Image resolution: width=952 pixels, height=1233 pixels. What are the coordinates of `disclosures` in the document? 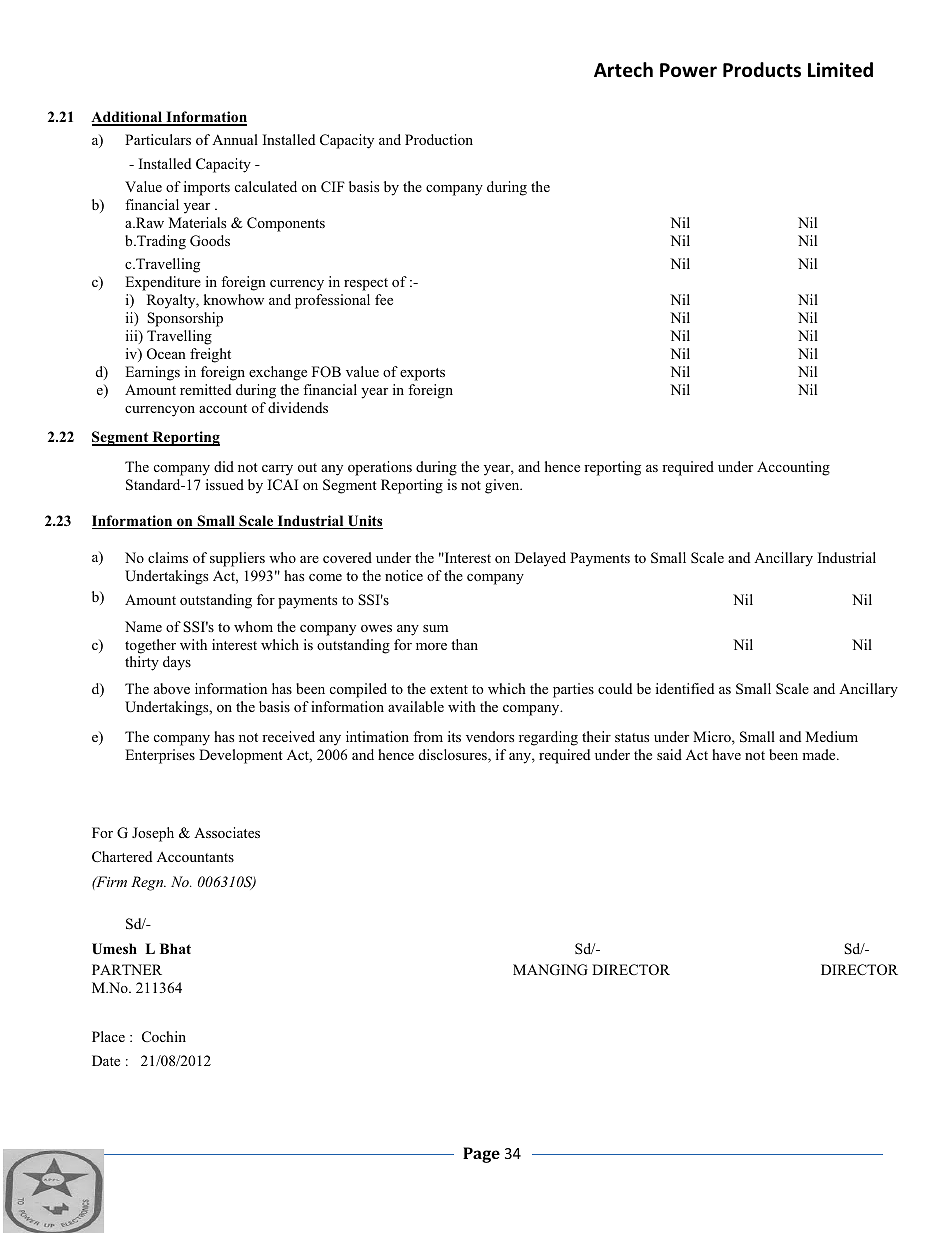 It's located at (454, 756).
